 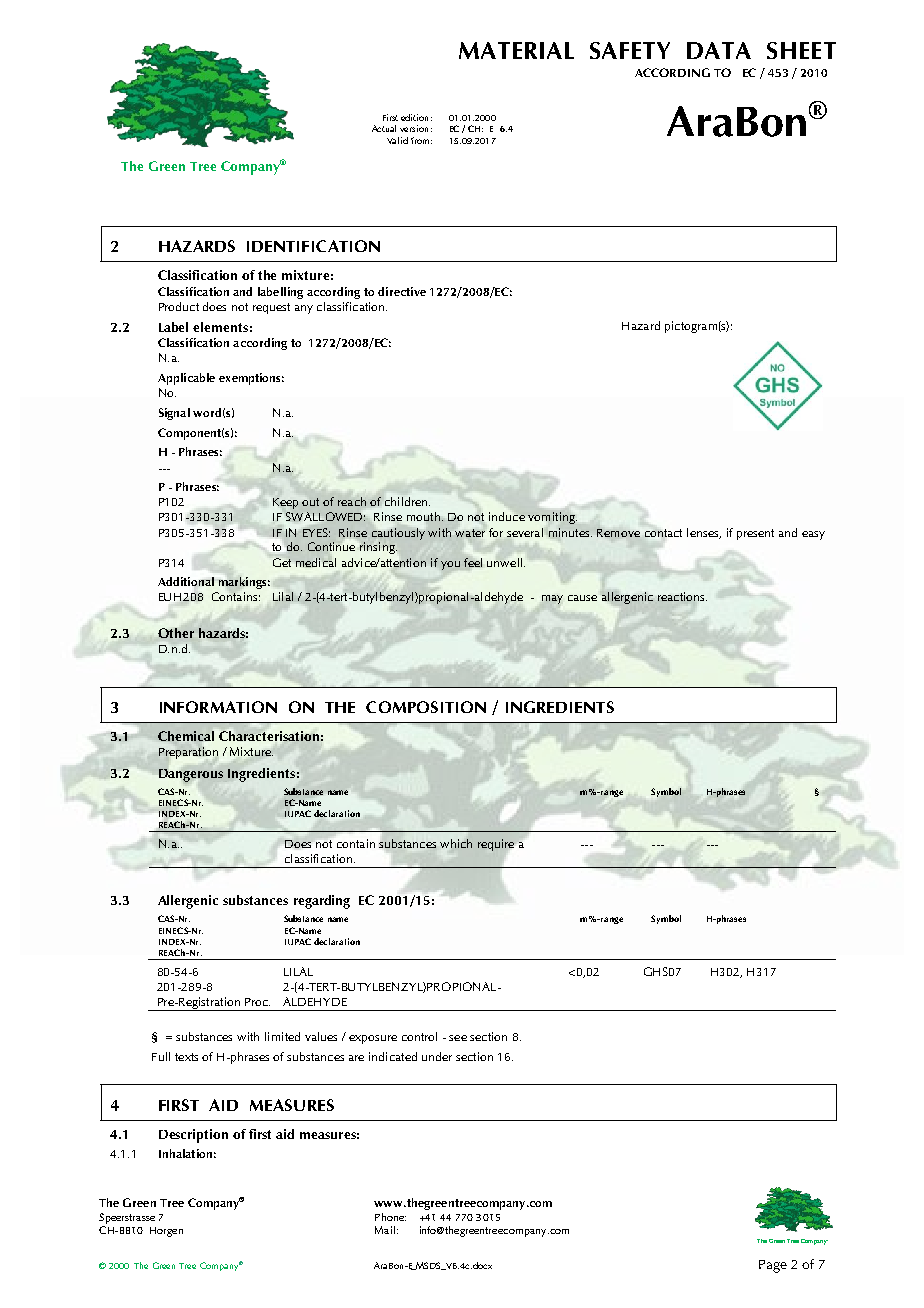 What do you see at coordinates (516, 50) in the screenshot?
I see `MATERIAL` at bounding box center [516, 50].
